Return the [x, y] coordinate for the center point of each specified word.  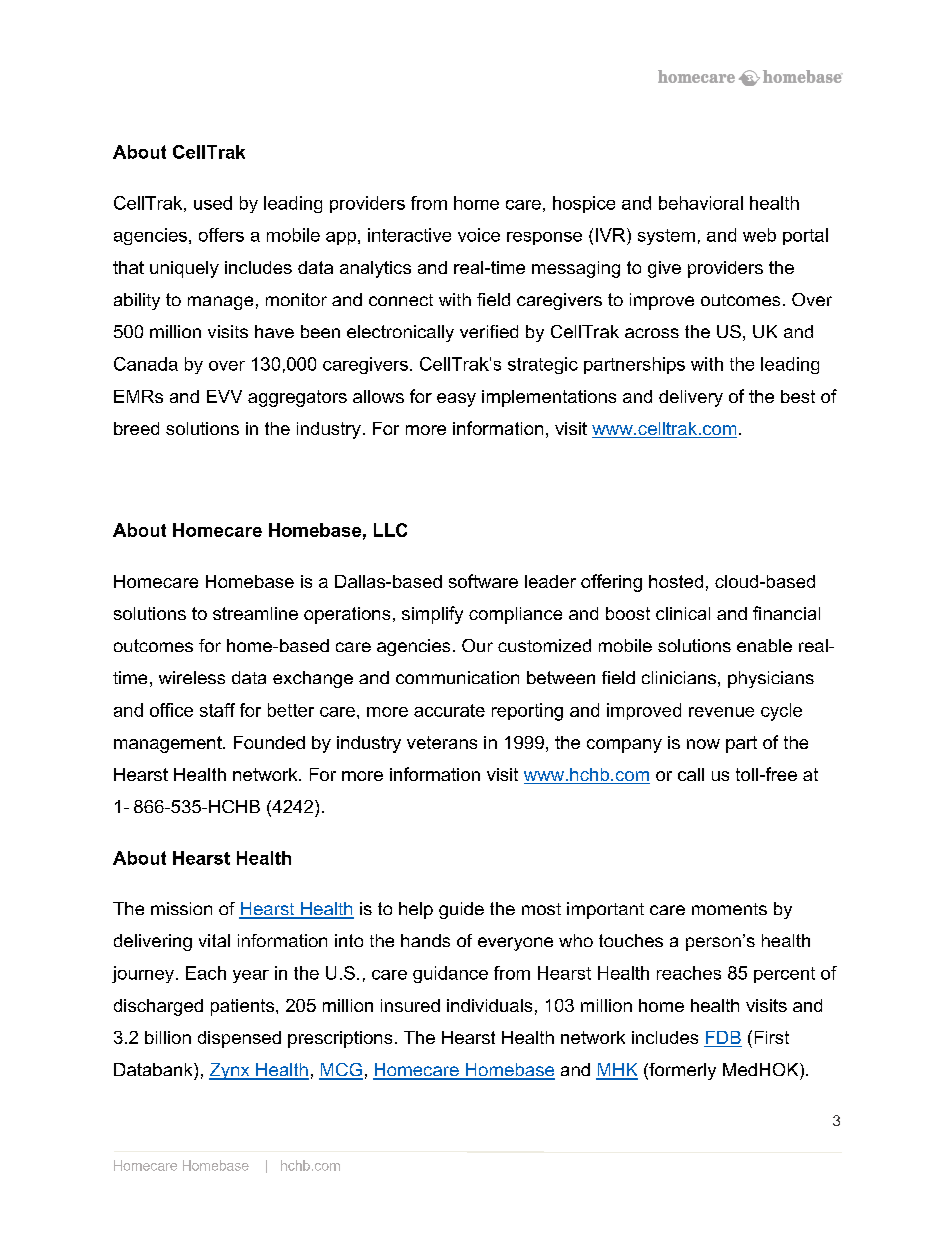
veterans [442, 742]
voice [479, 235]
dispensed [239, 1039]
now [703, 744]
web [759, 235]
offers [221, 235]
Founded [269, 742]
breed [136, 428]
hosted [676, 581]
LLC [390, 530]
